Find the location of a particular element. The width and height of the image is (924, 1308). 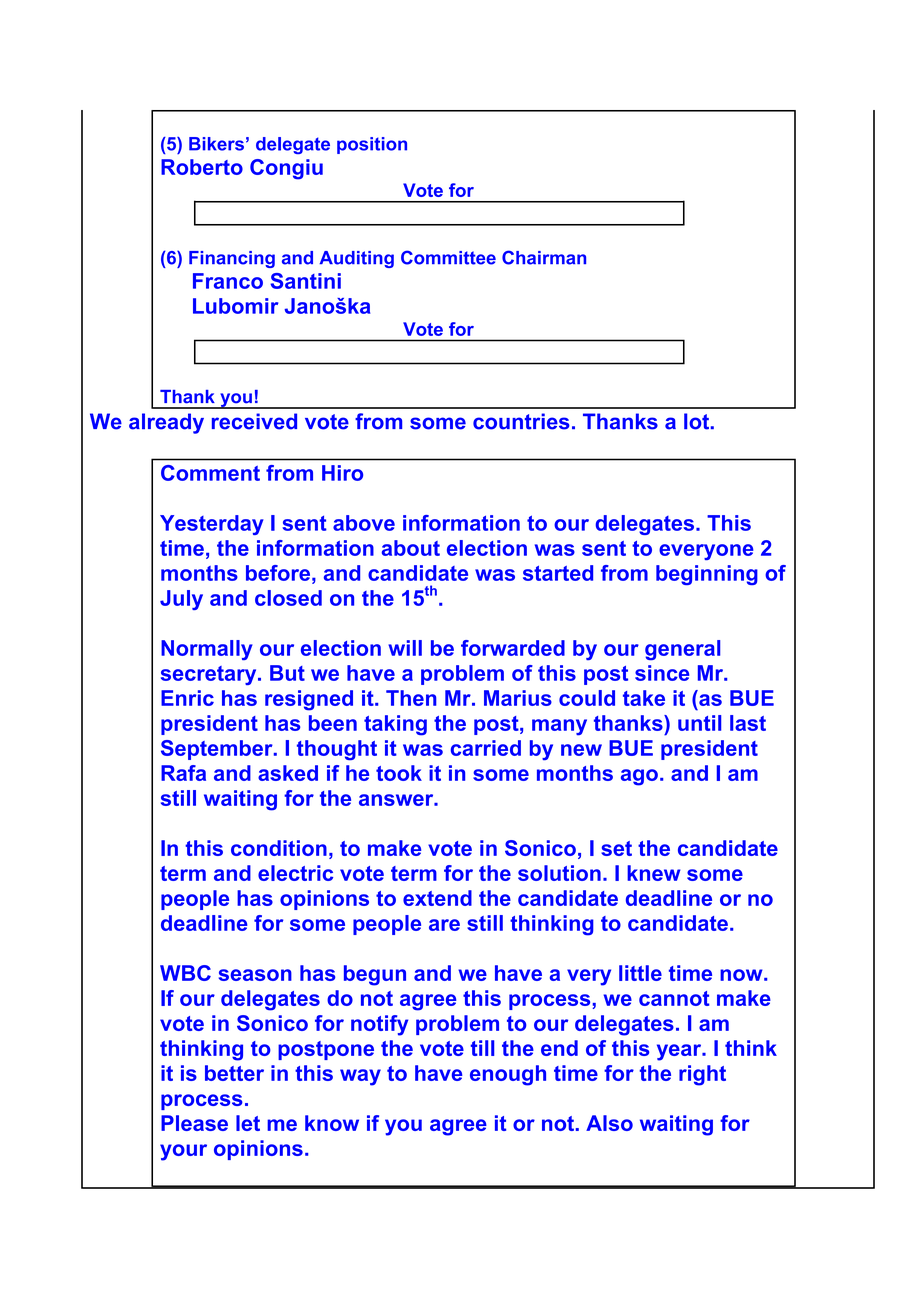

lot is located at coordinates (698, 421).
